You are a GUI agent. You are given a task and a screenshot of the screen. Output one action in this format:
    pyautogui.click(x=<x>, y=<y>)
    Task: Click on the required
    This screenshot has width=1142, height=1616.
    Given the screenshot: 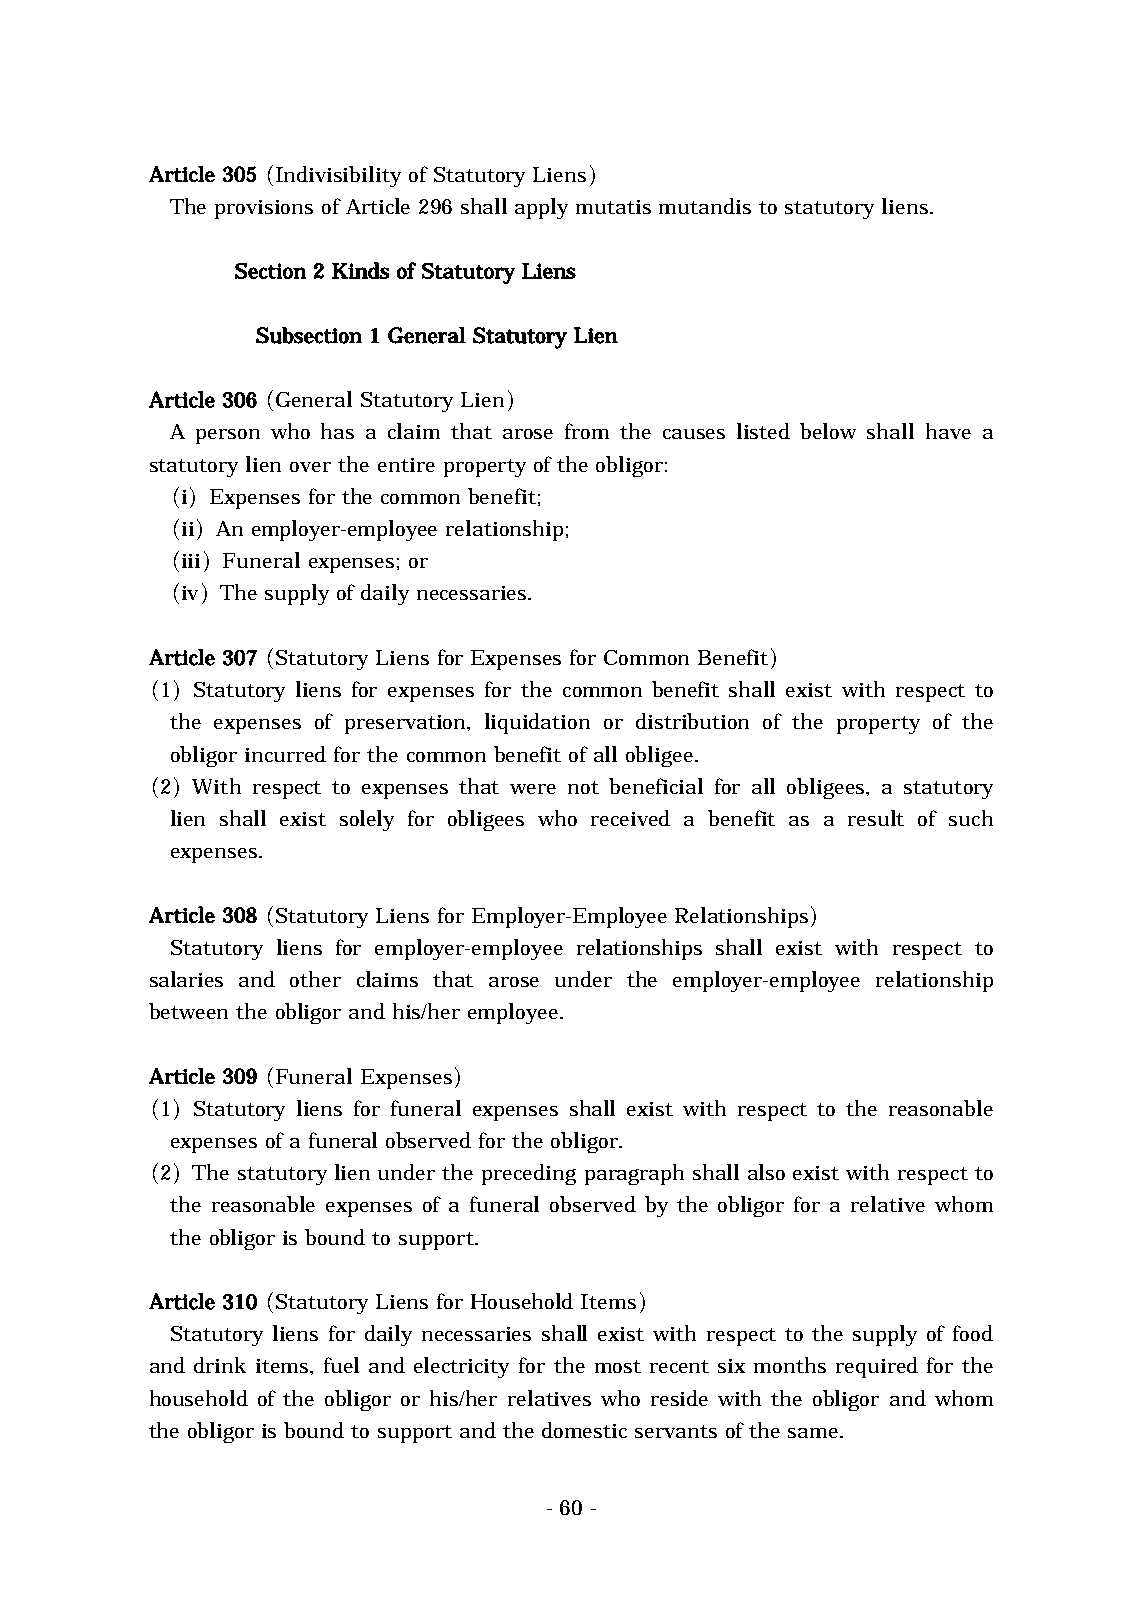 What is the action you would take?
    pyautogui.click(x=877, y=1367)
